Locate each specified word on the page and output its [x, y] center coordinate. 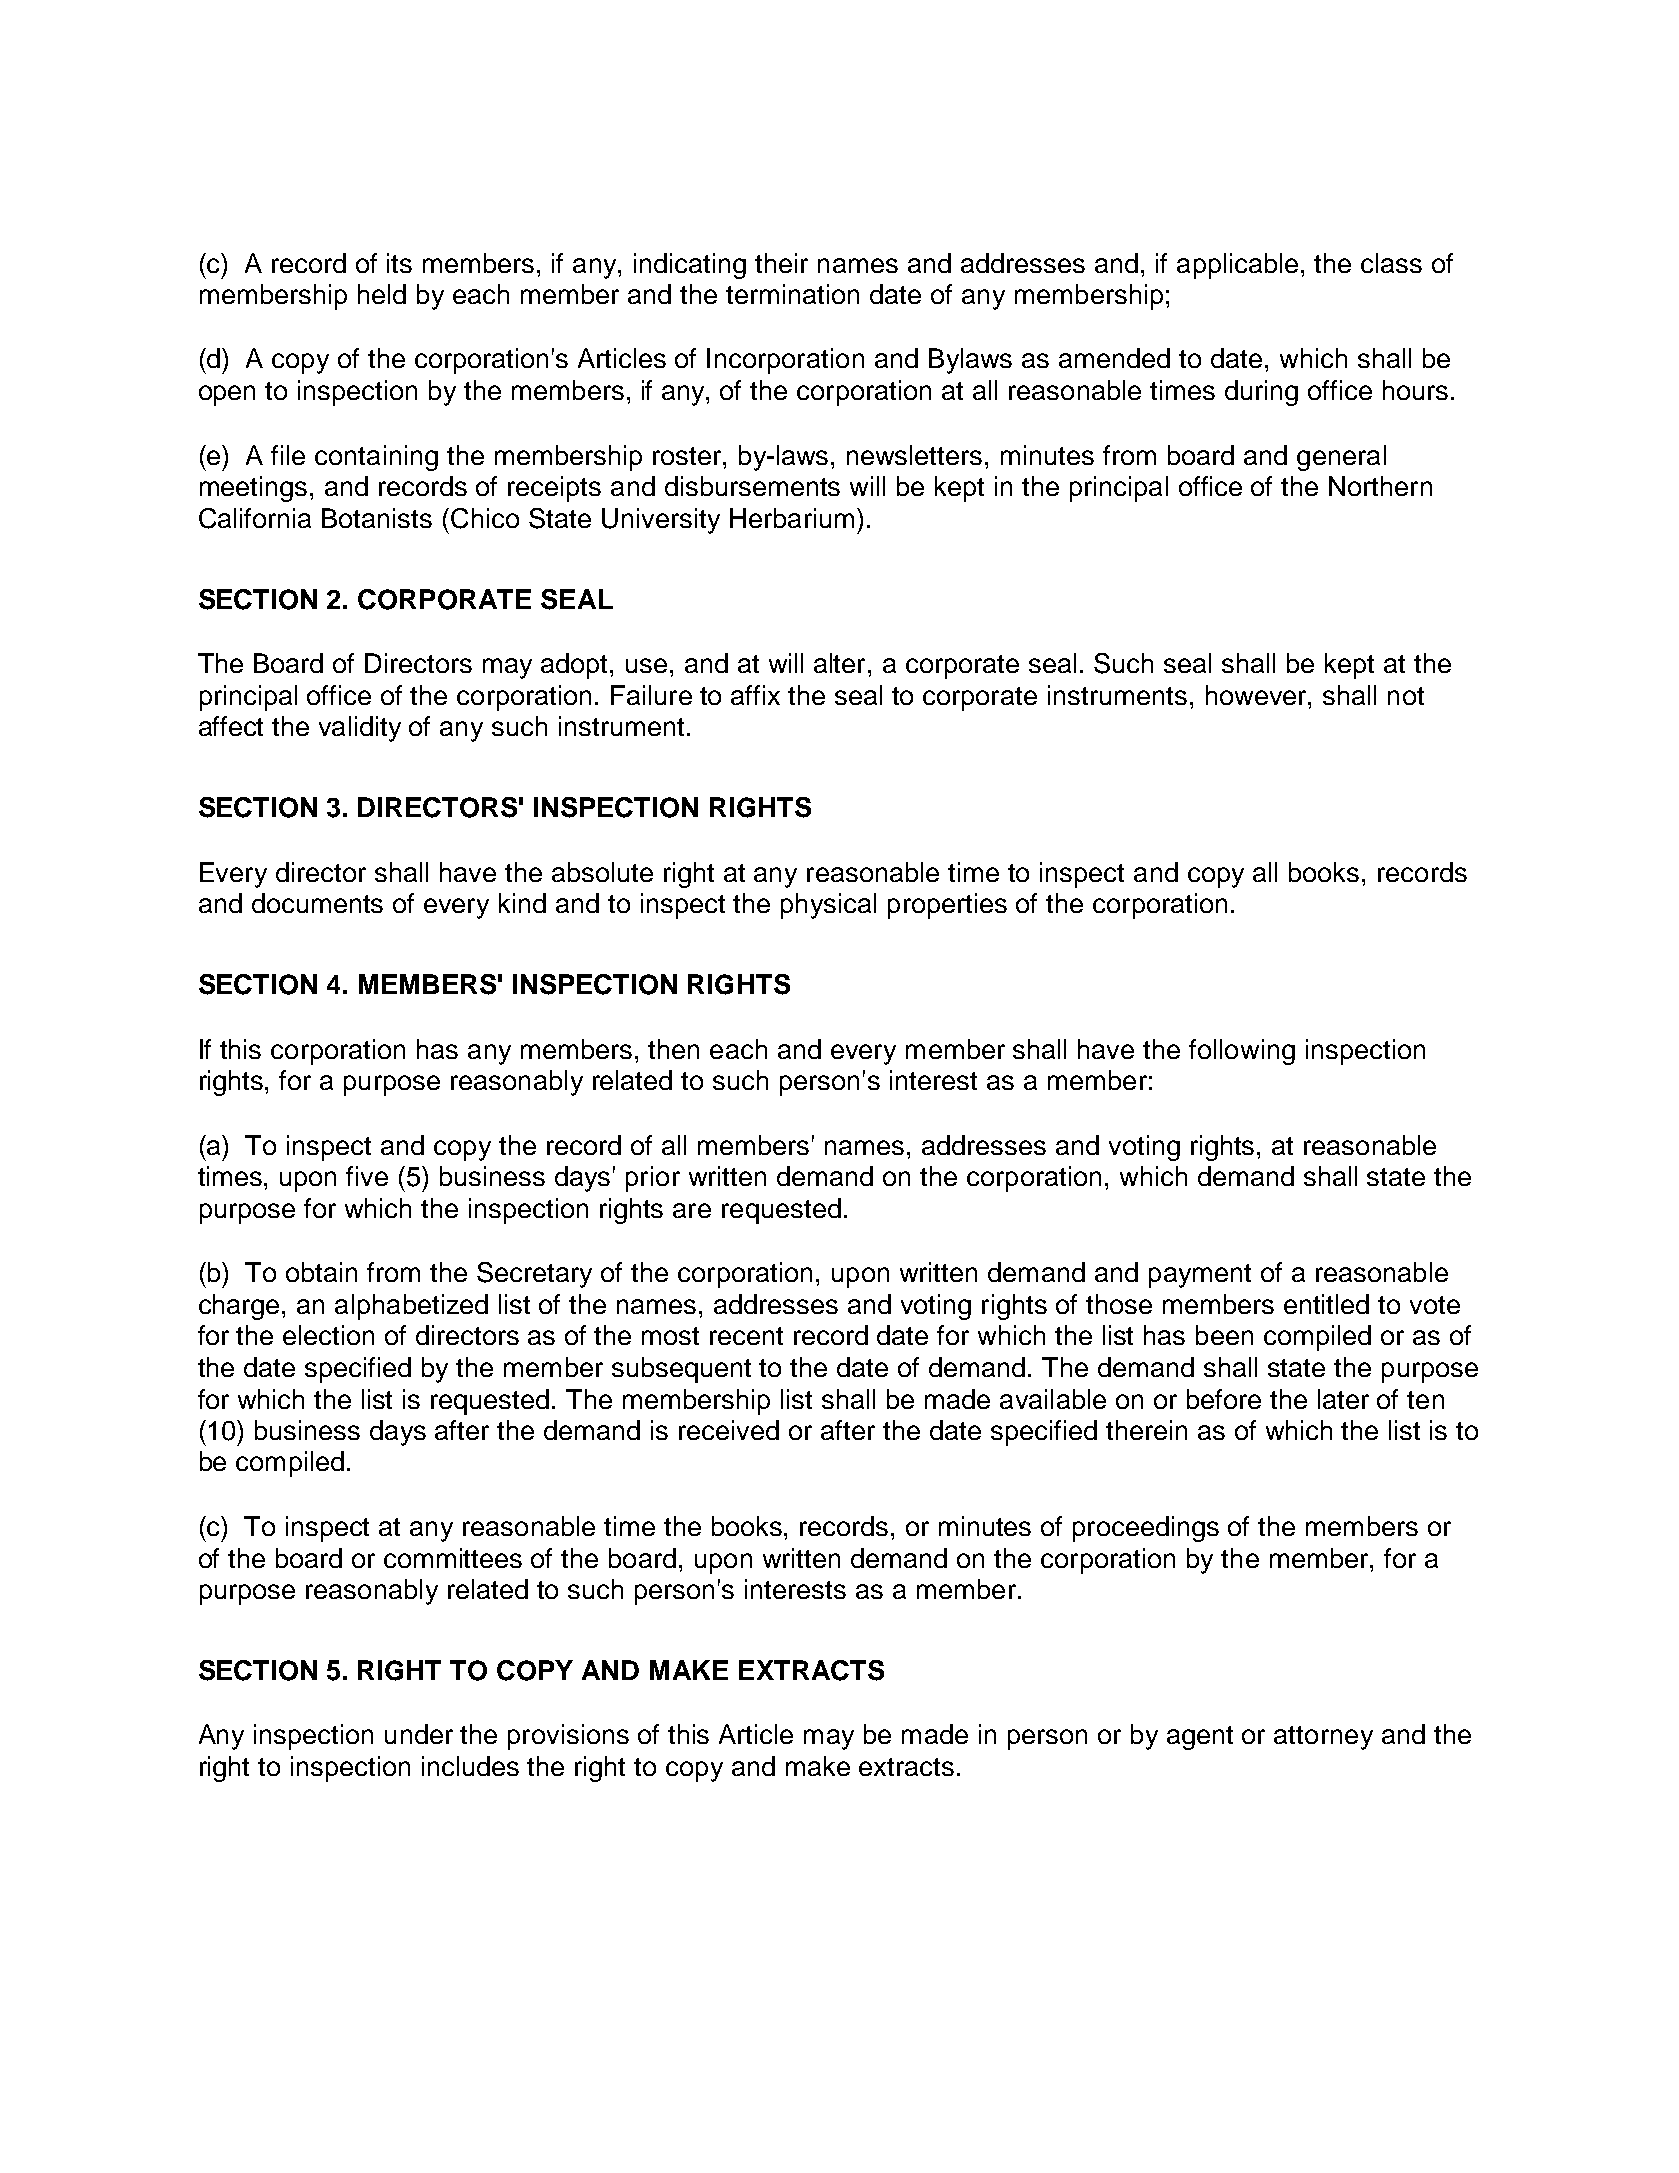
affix [755, 695]
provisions [568, 1737]
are [692, 1210]
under [419, 1734]
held [382, 294]
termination [792, 294]
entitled [1326, 1304]
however [1257, 695]
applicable [1237, 266]
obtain [321, 1272]
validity [360, 729]
